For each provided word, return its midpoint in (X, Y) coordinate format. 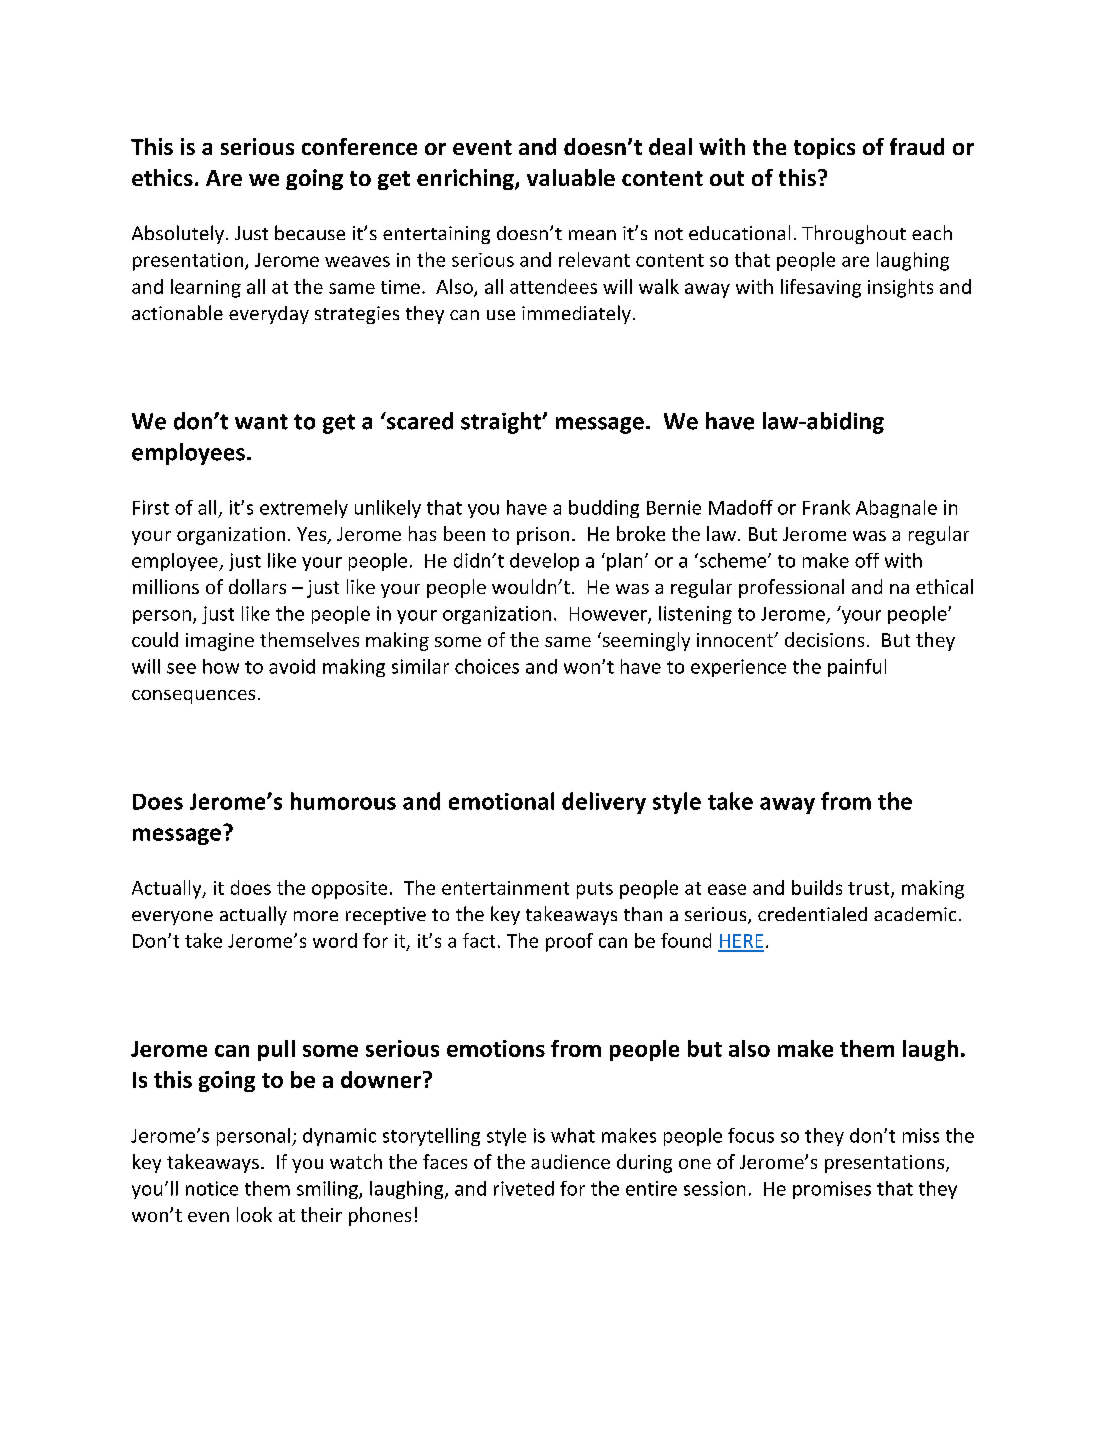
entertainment (505, 888)
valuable (571, 177)
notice (212, 1188)
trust (870, 889)
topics (824, 148)
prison (543, 536)
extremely (304, 509)
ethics (162, 177)
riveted (524, 1188)
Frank (826, 507)
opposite (349, 890)
